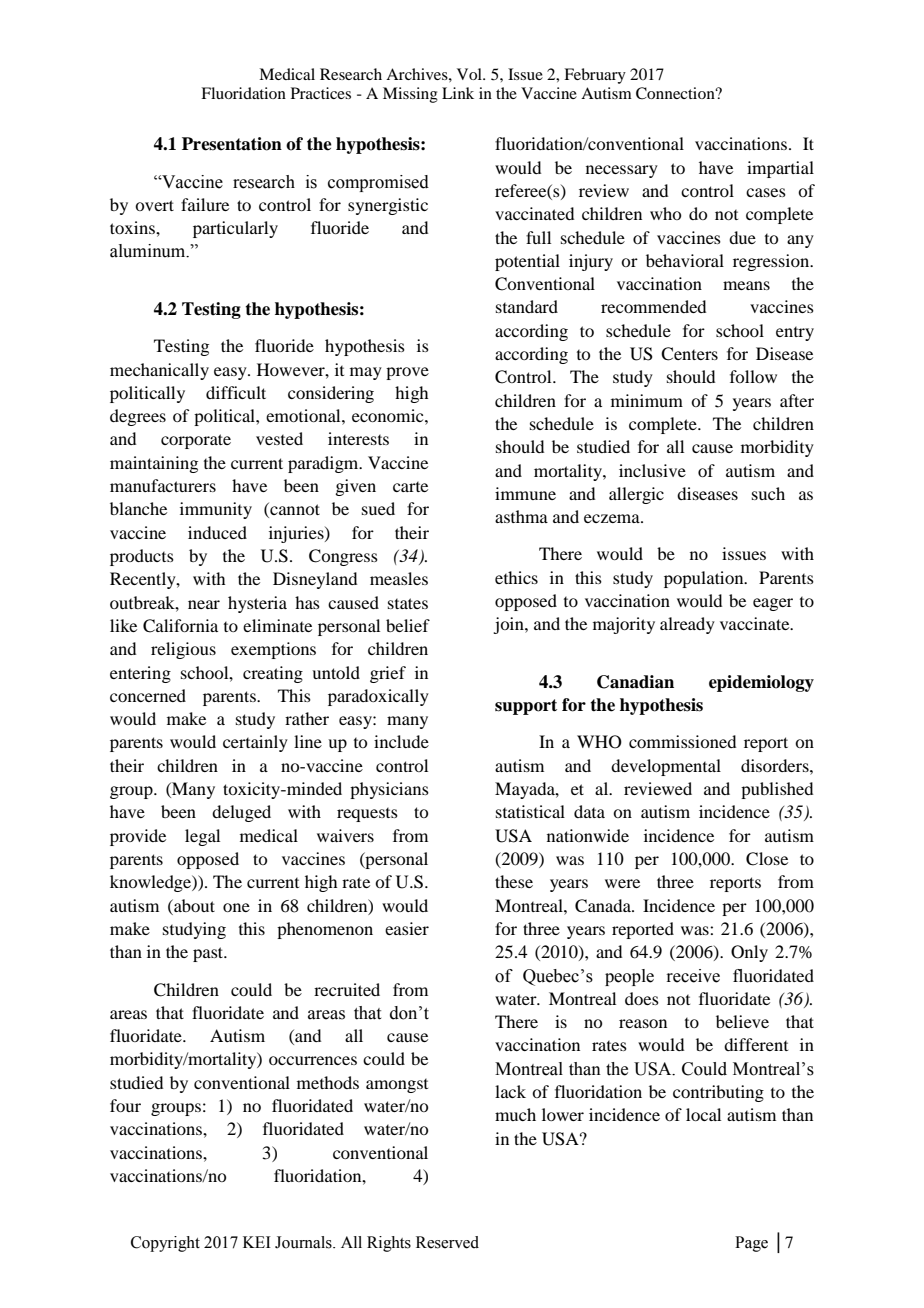  I want to click on already, so click(687, 625).
